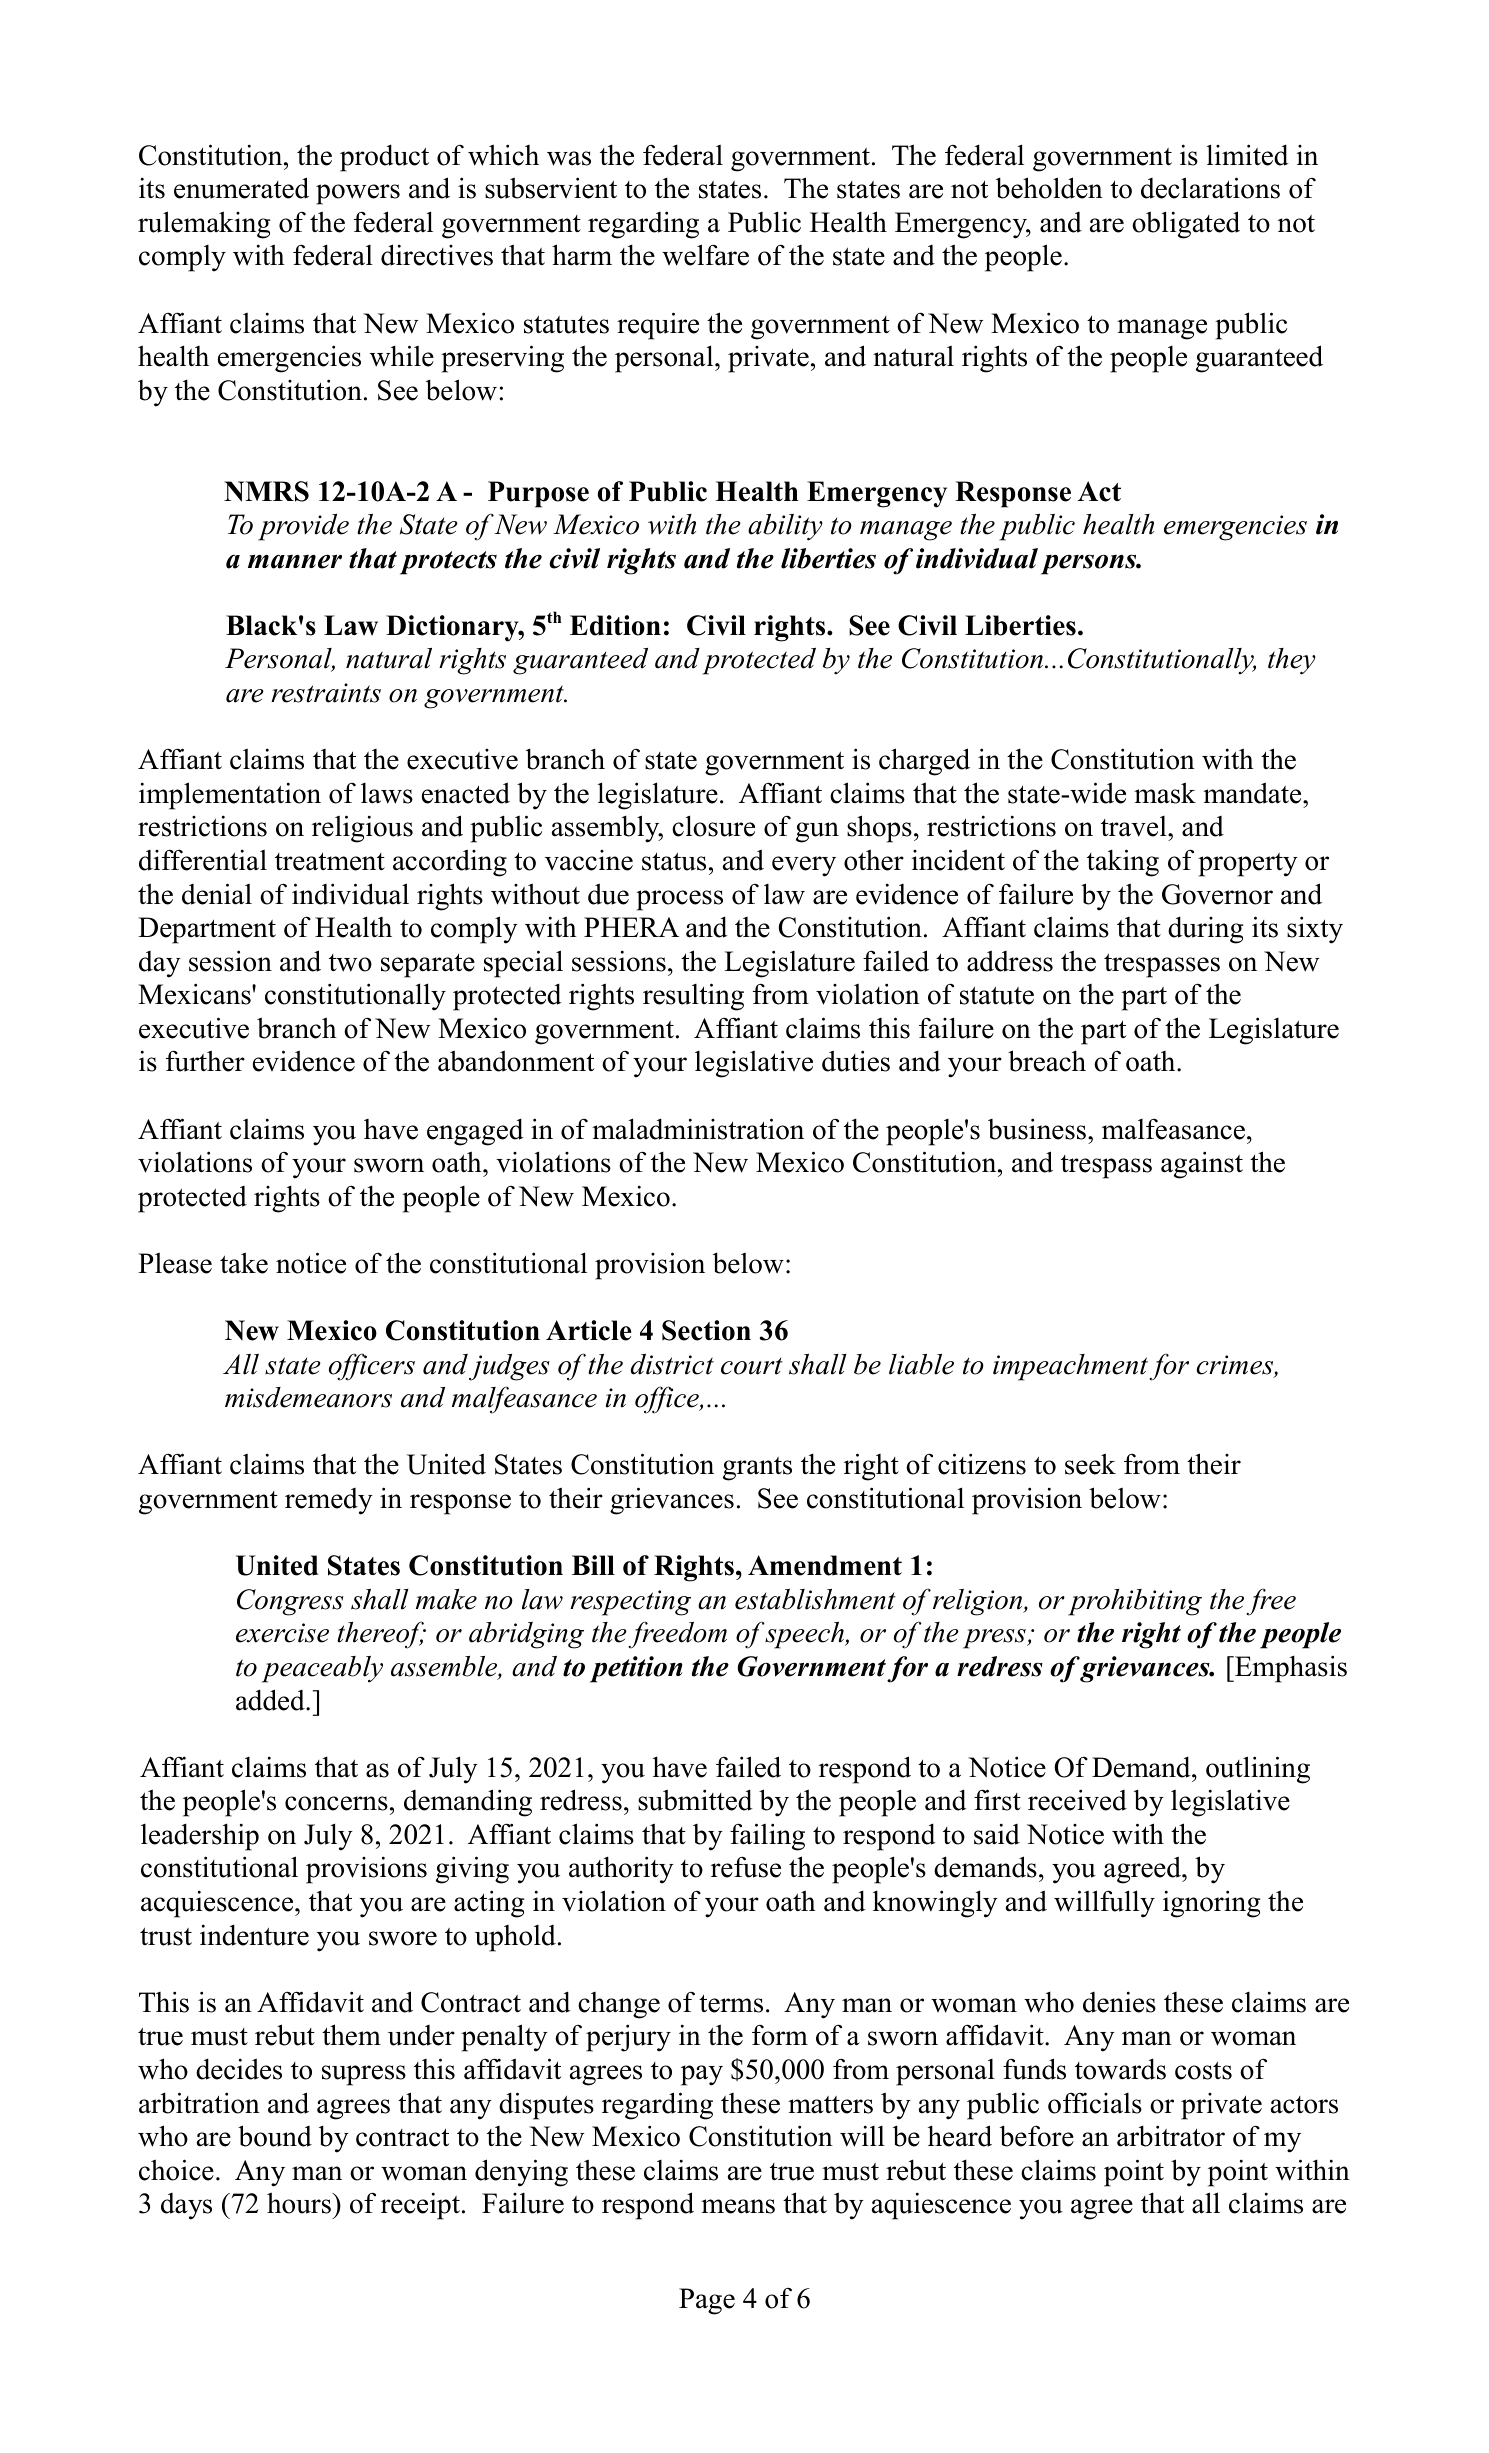 Image resolution: width=1489 pixels, height=2453 pixels. What do you see at coordinates (300, 2203) in the page?
I see `hours` at bounding box center [300, 2203].
